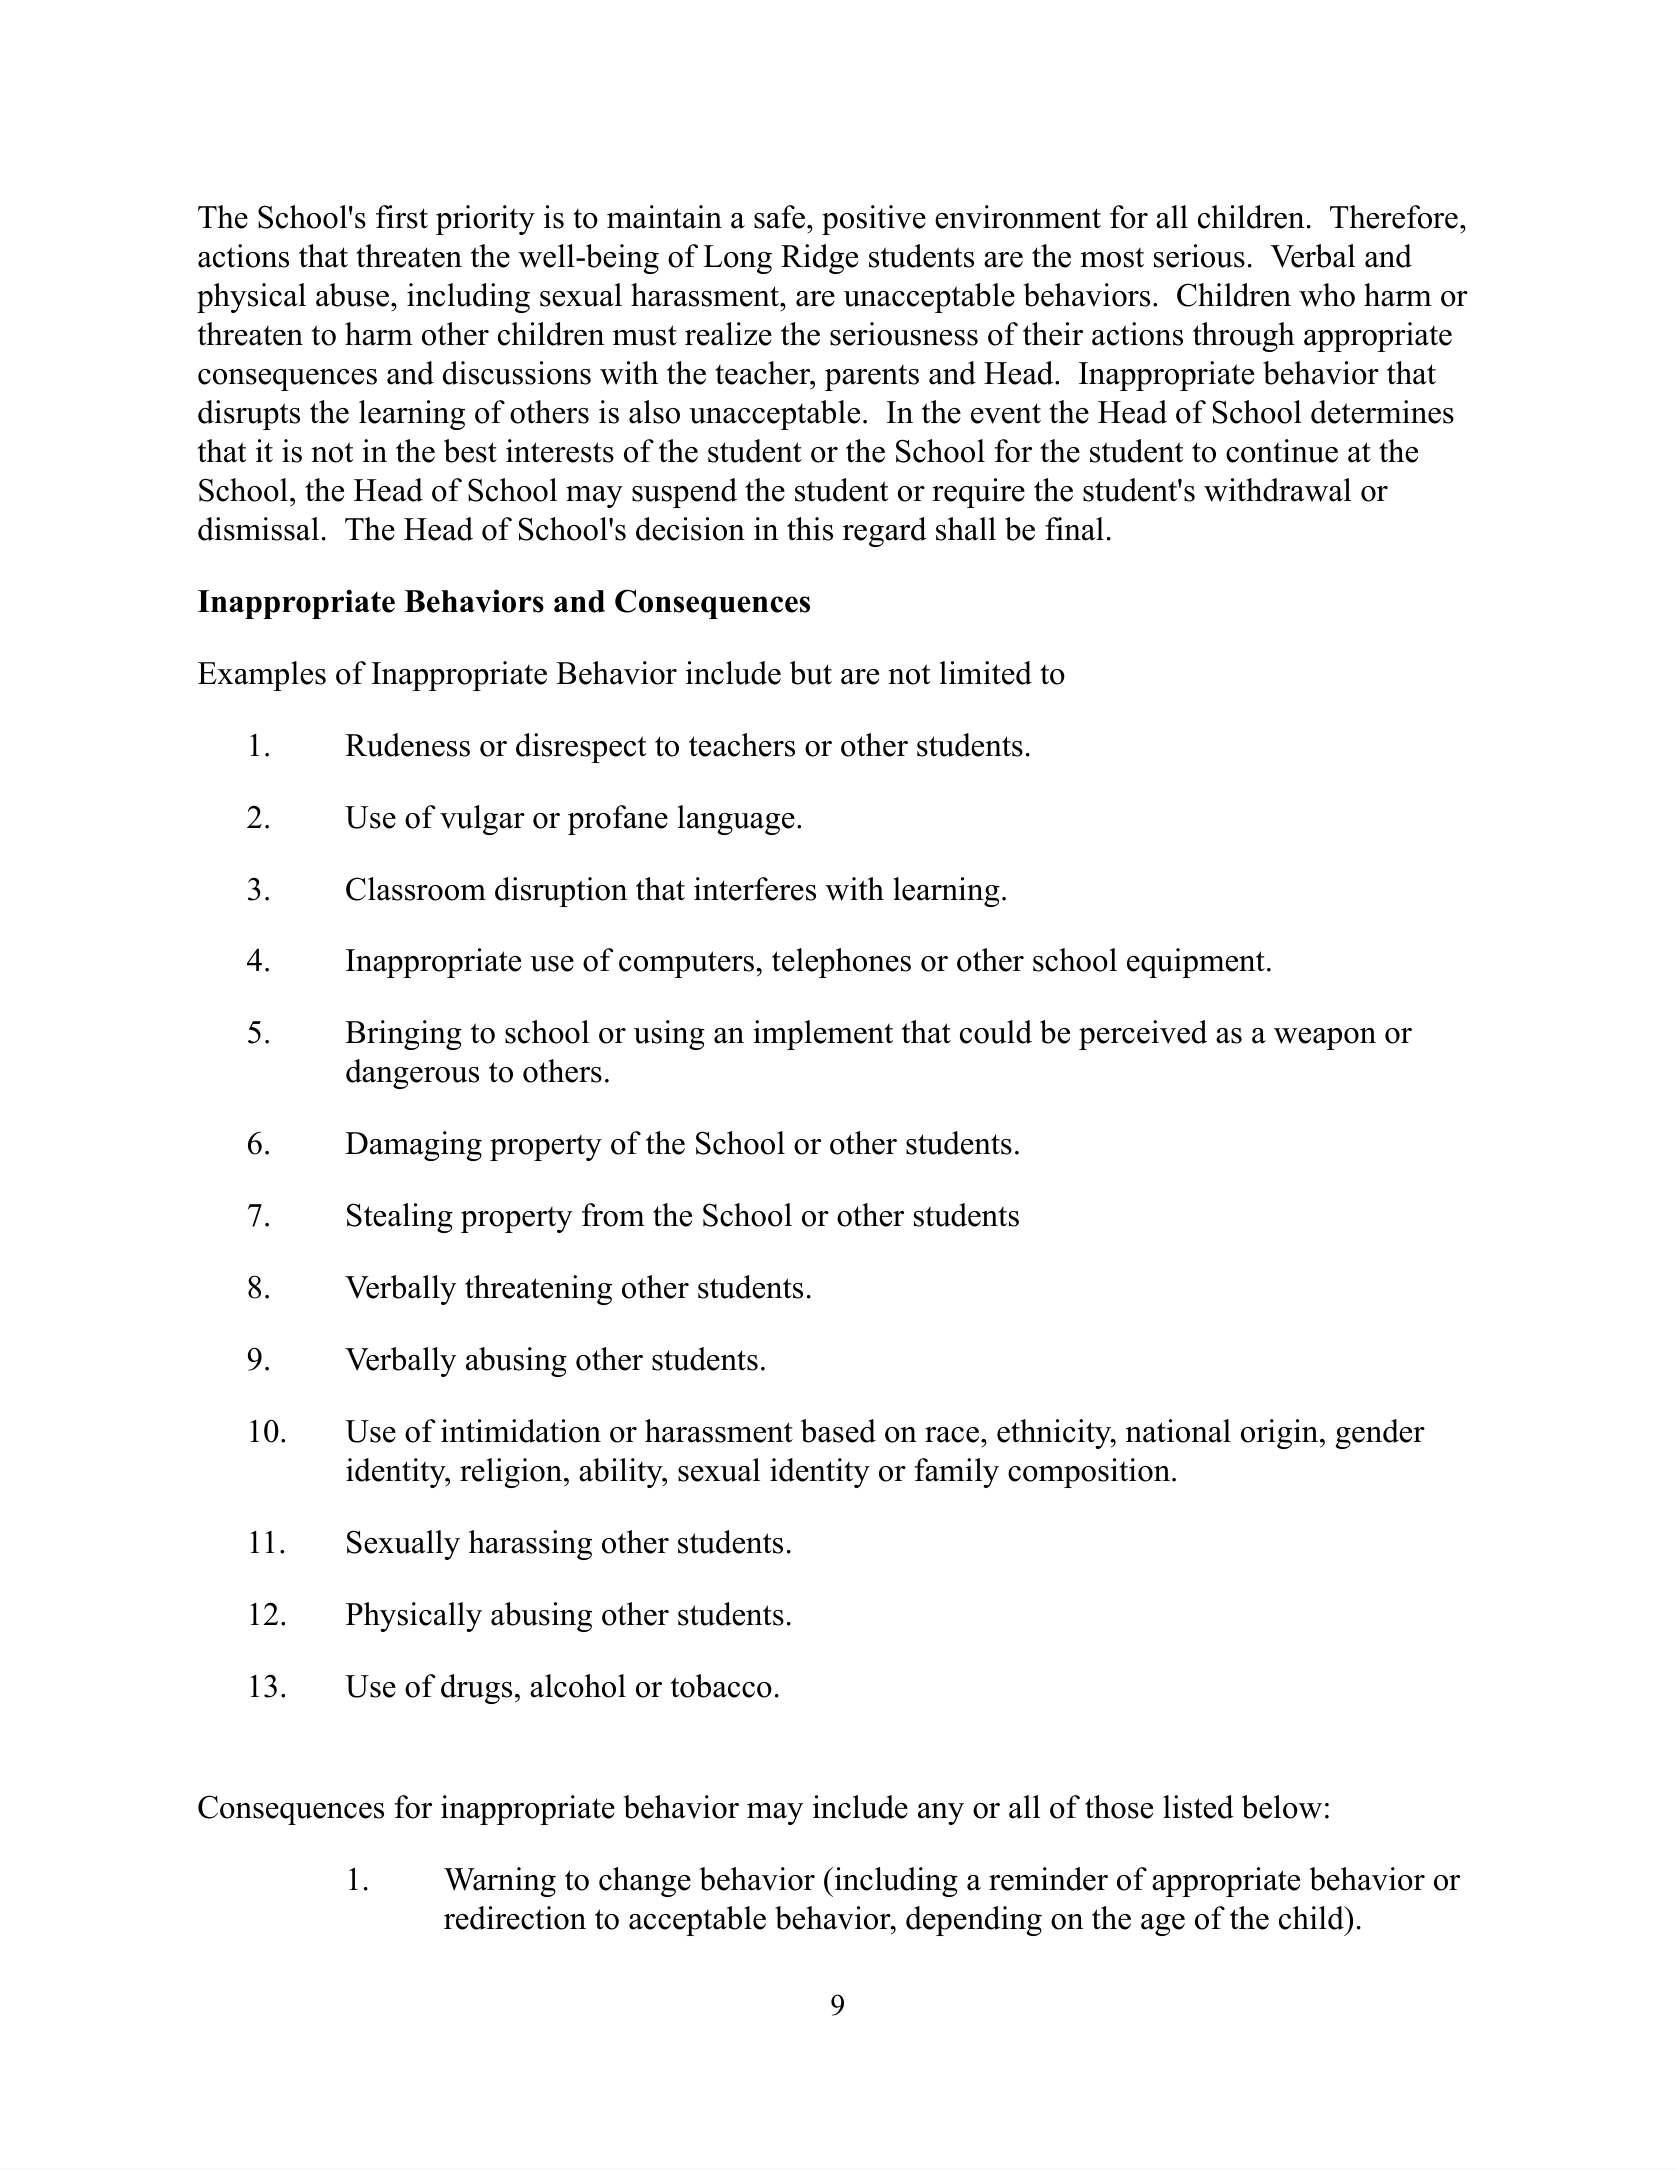 The width and height of the image is (1677, 2170). Describe the element at coordinates (500, 1882) in the image. I see `Warning` at that location.
